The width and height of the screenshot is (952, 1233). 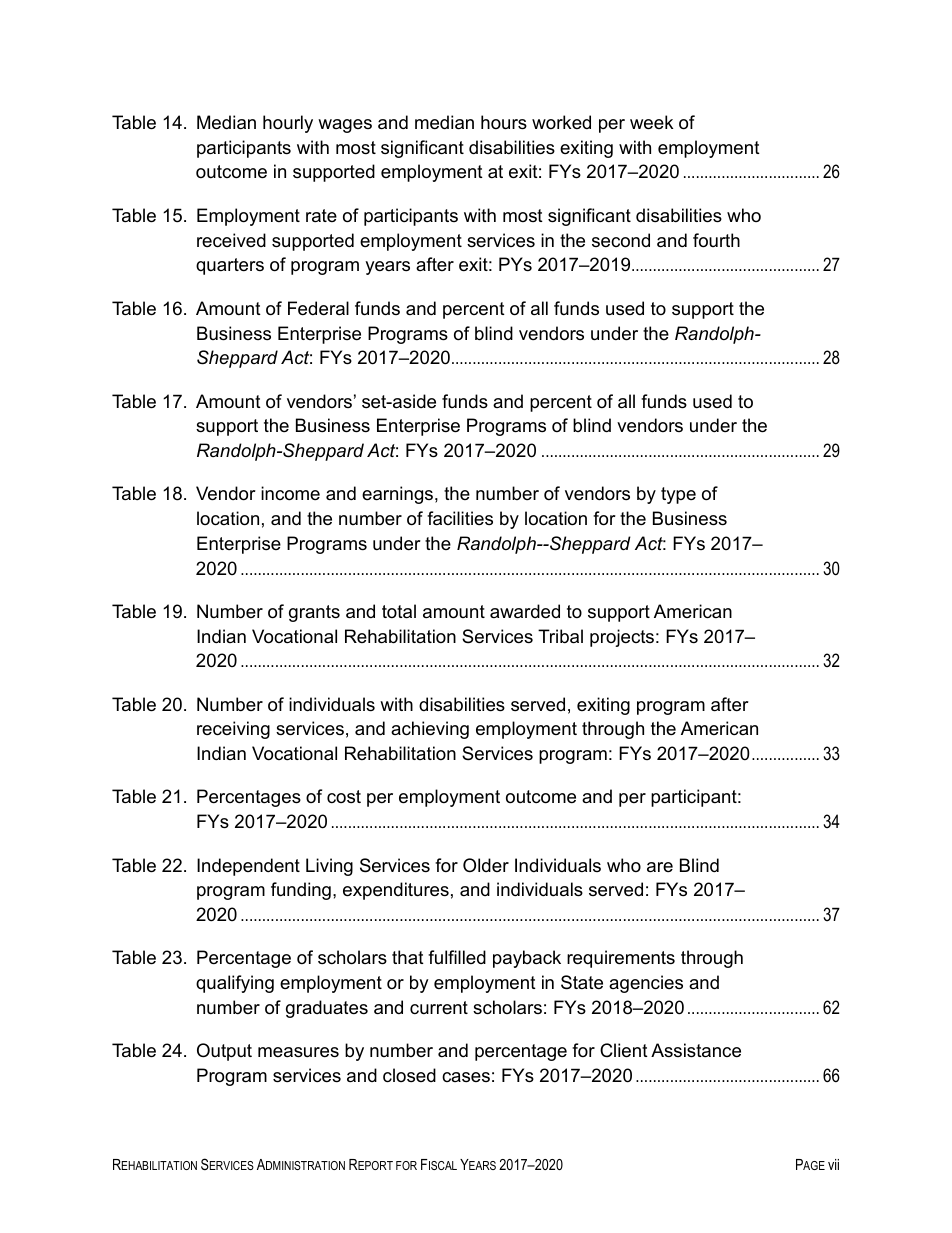 What do you see at coordinates (660, 867) in the screenshot?
I see `are` at bounding box center [660, 867].
